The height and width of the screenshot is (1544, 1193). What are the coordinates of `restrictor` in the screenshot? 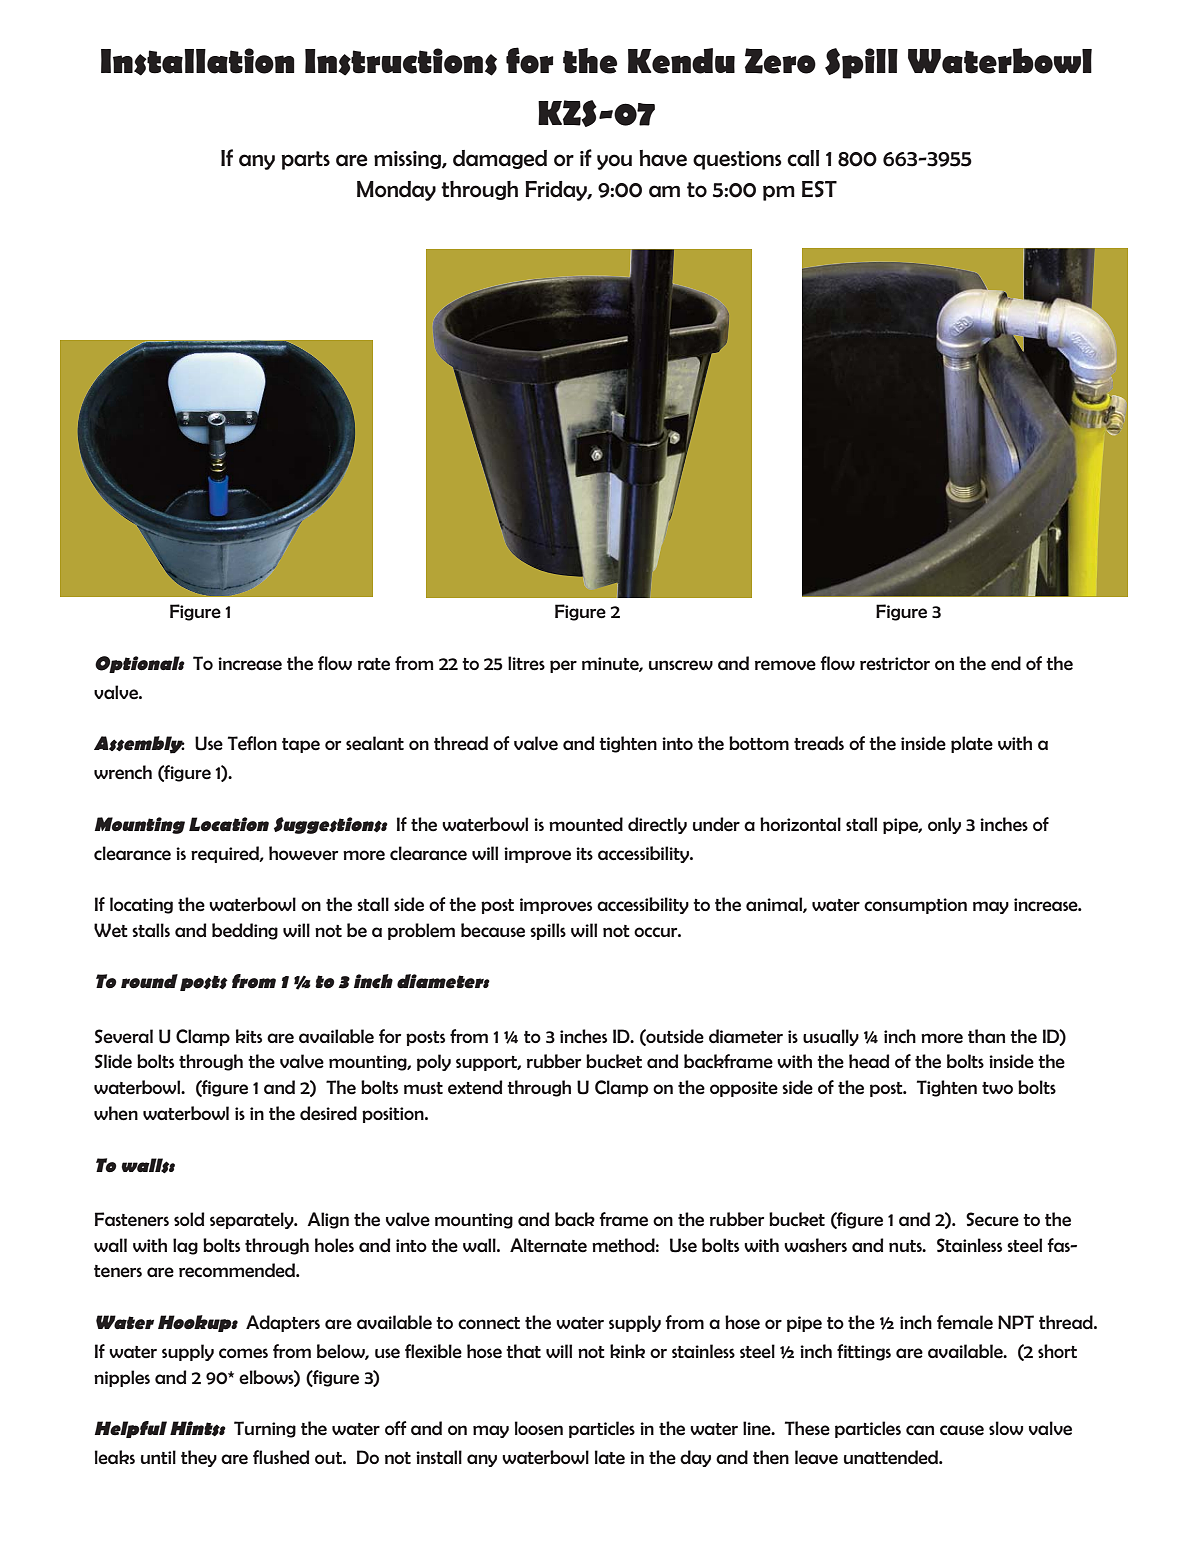 It's located at (895, 664).
